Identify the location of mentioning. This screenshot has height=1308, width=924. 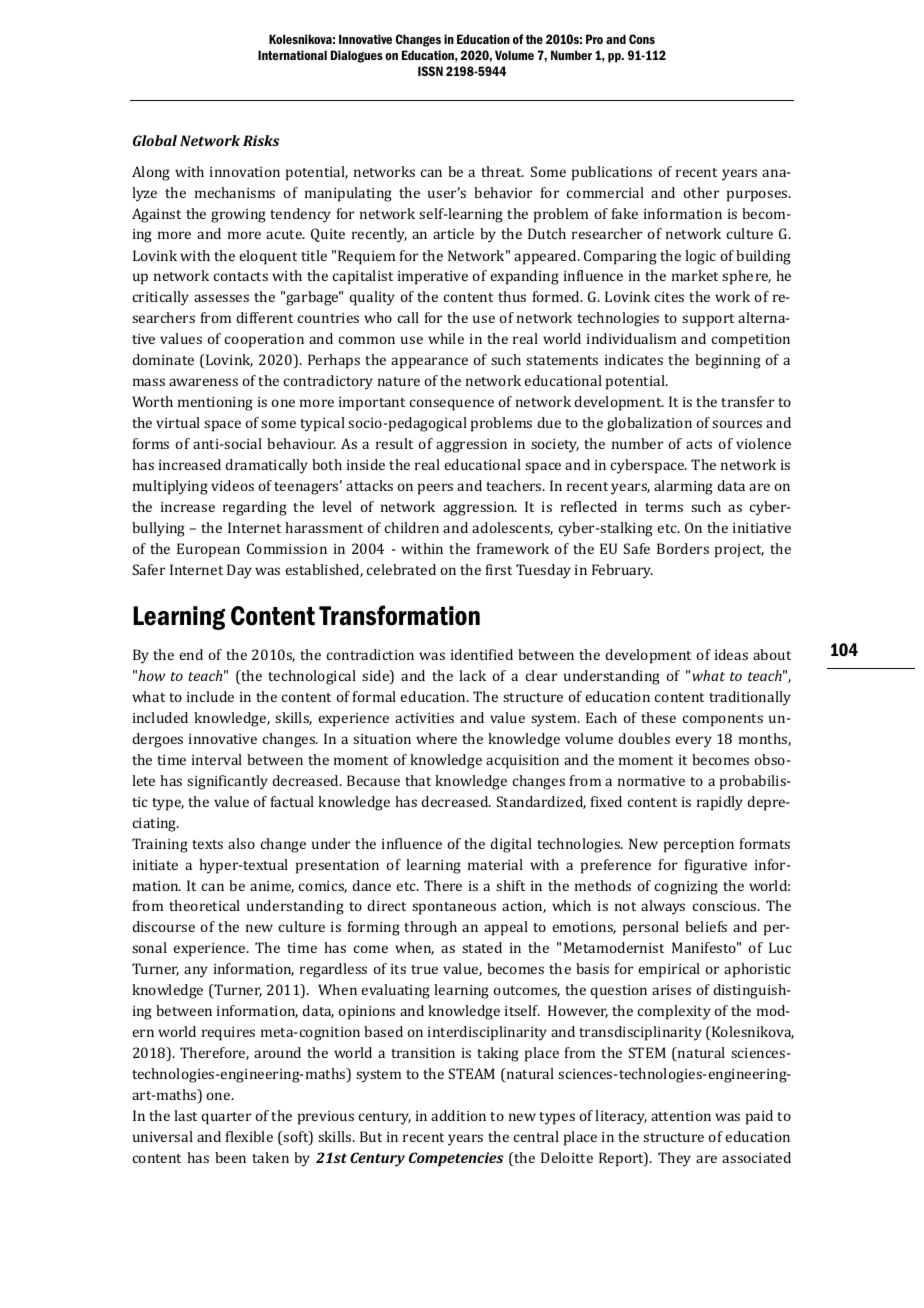
(215, 404).
